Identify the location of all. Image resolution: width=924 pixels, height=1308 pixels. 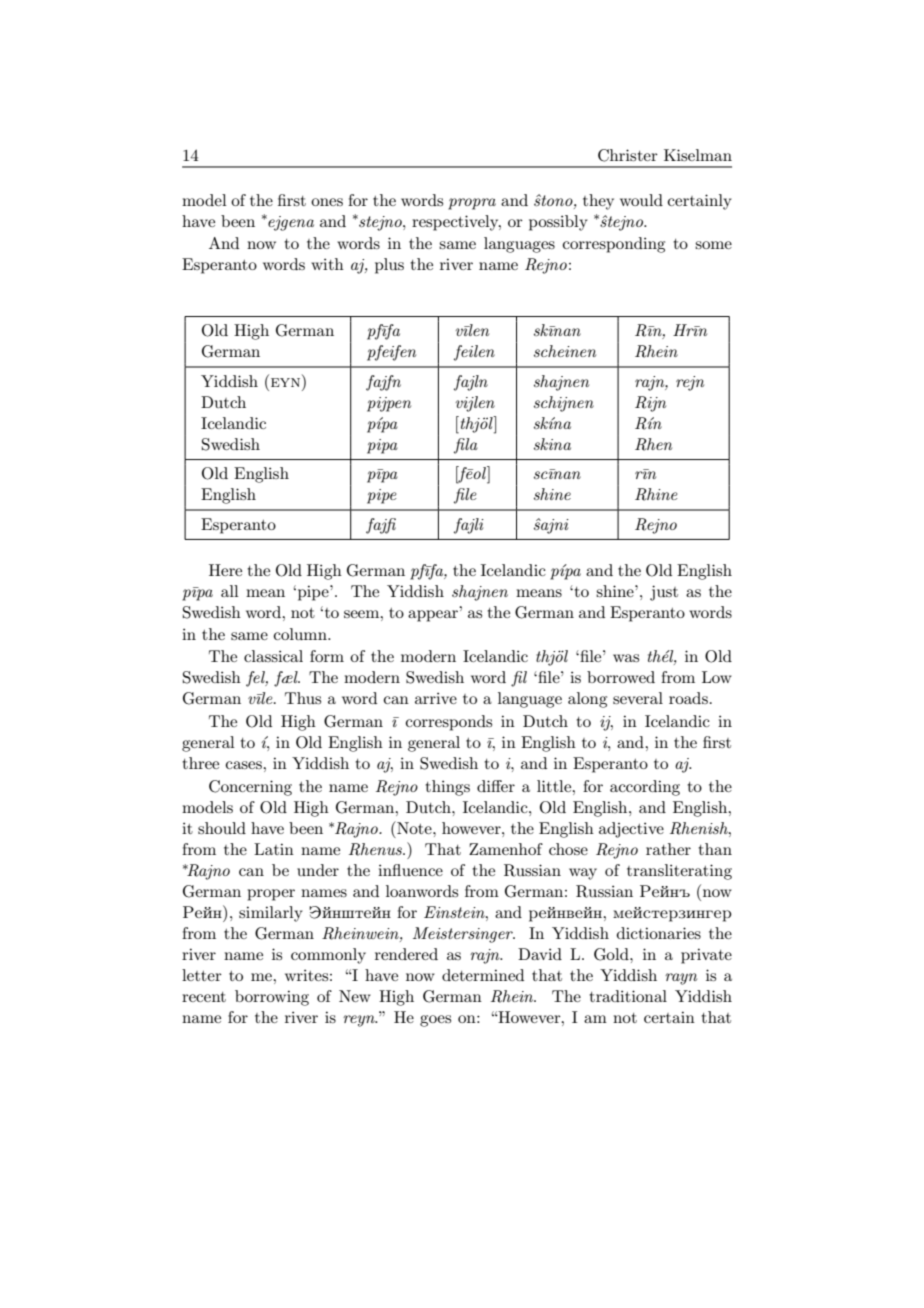
(230, 591).
